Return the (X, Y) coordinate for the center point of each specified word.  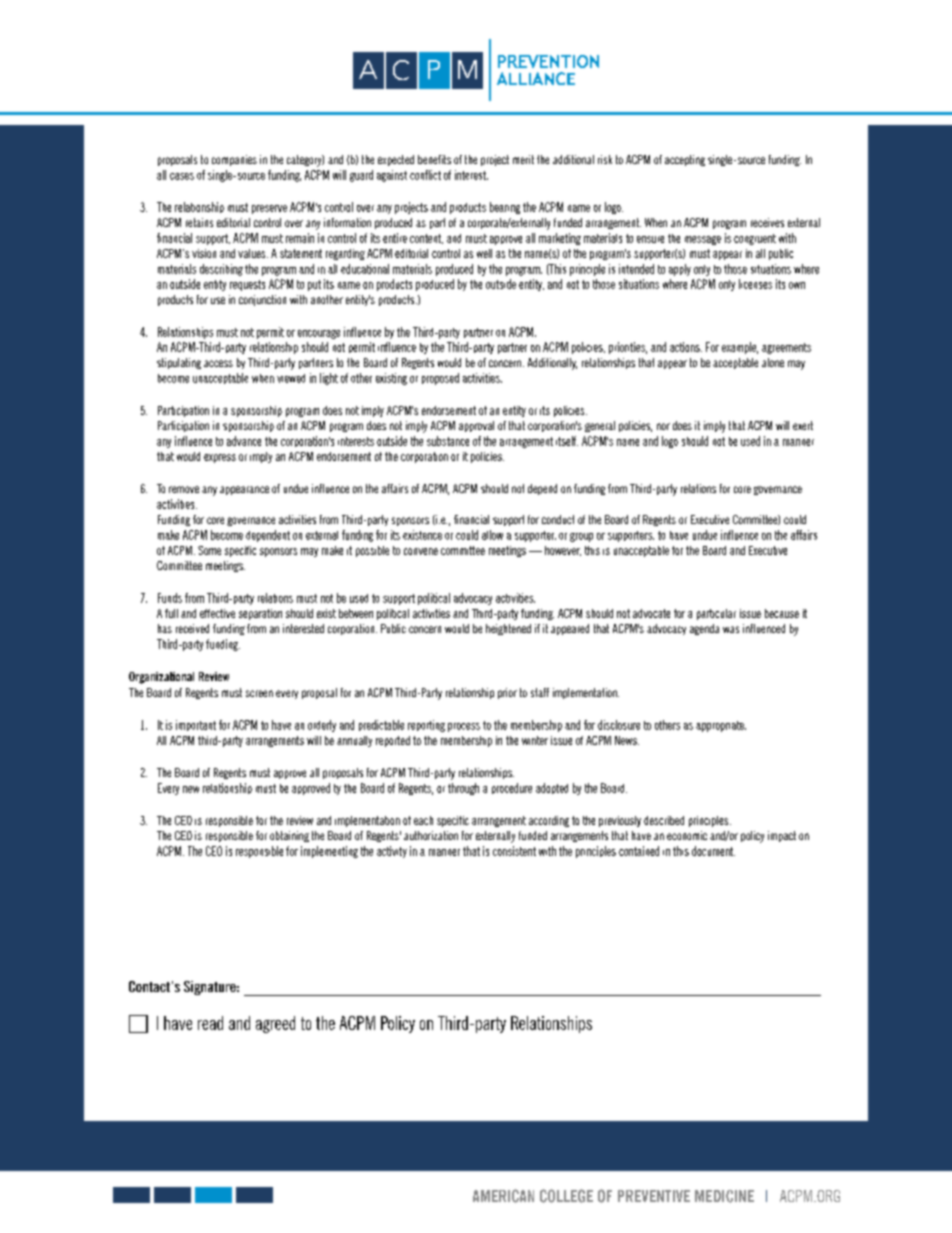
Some (209, 550)
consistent (514, 851)
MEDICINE (724, 1196)
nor (663, 426)
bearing (505, 208)
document (713, 851)
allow (492, 535)
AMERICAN (503, 1196)
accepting (685, 160)
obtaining (289, 836)
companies (234, 160)
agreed (275, 1024)
